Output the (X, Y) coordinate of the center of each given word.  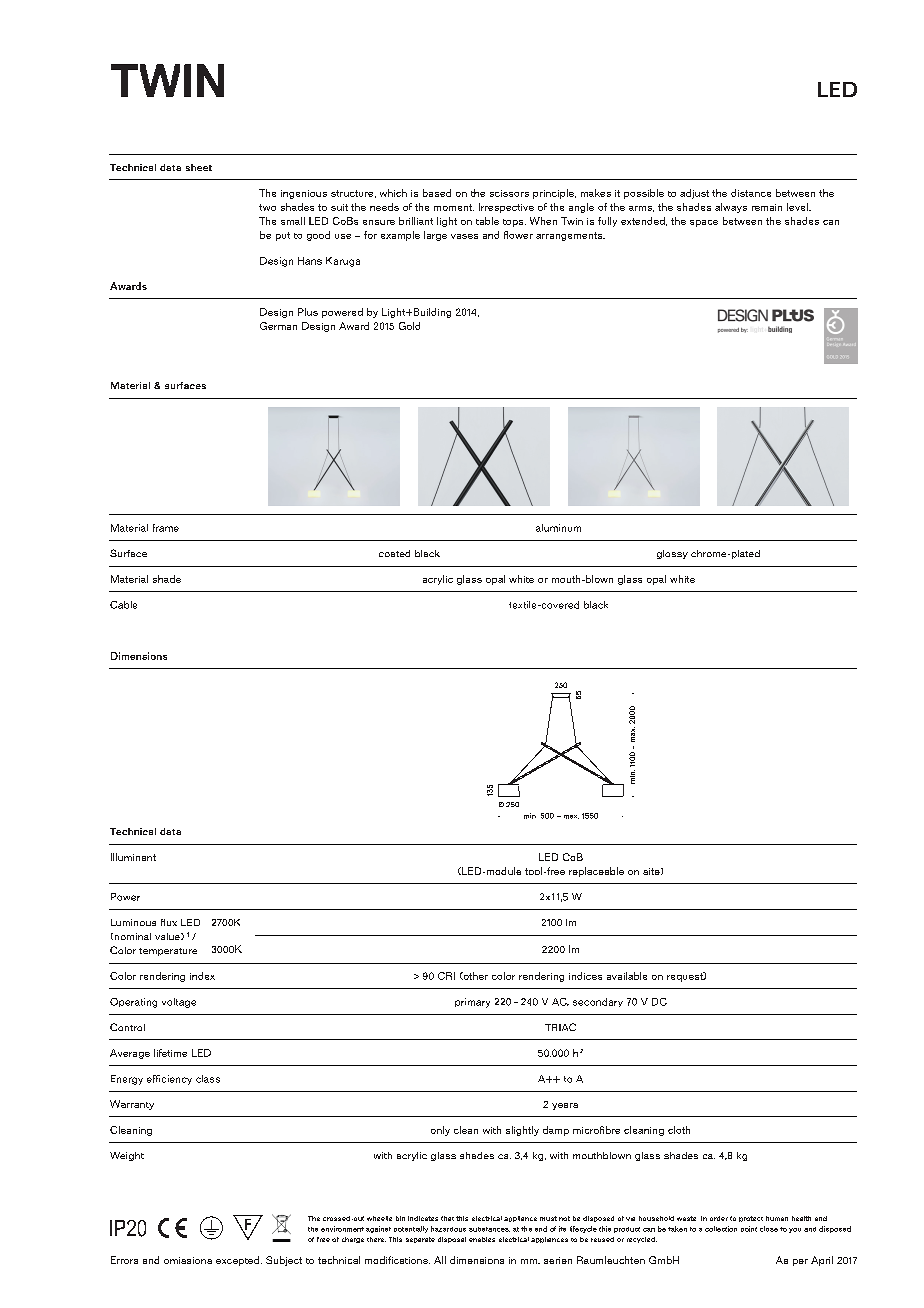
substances (489, 1229)
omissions (188, 1260)
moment (454, 207)
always (731, 208)
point (749, 1229)
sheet (199, 167)
